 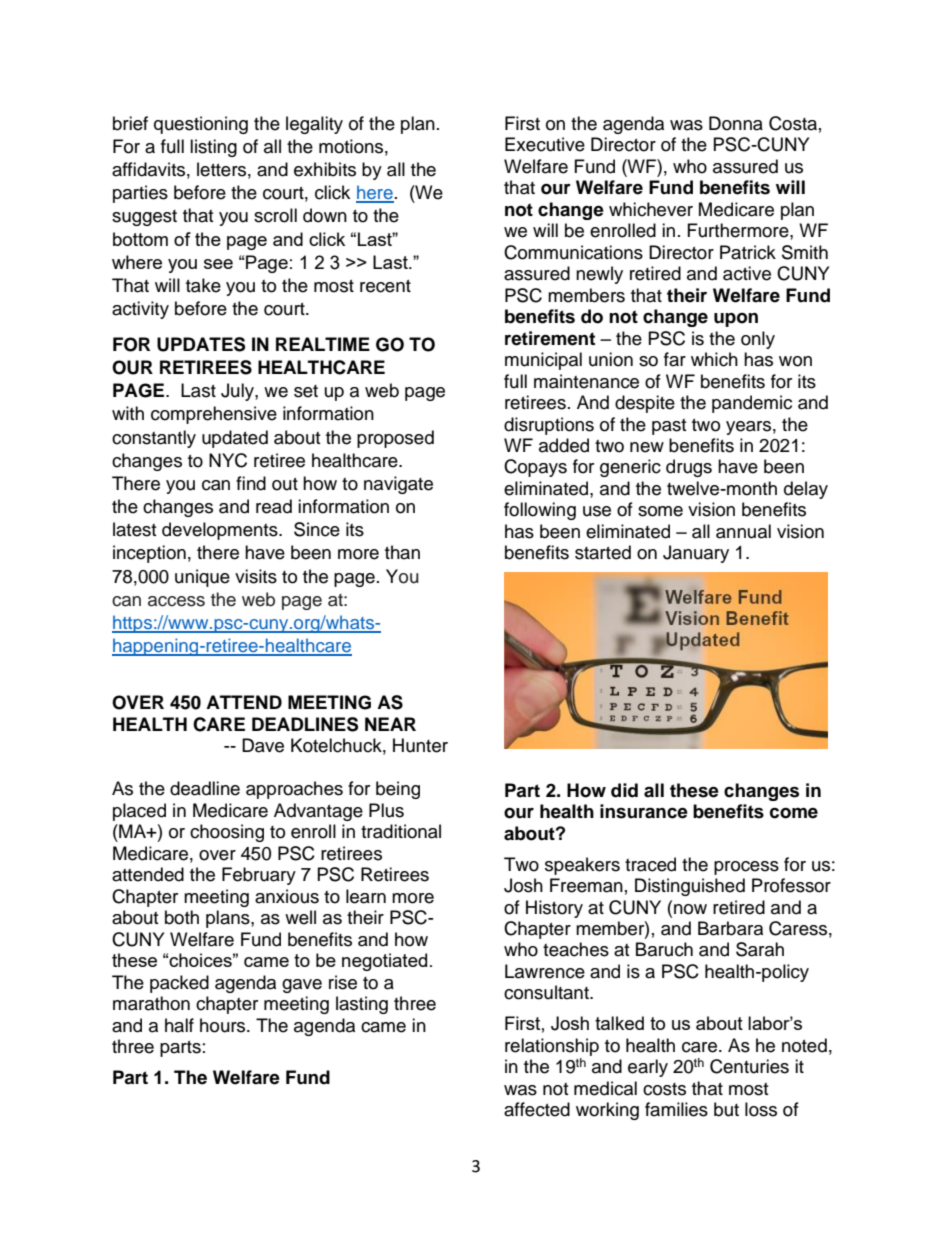 I want to click on than, so click(x=402, y=552).
